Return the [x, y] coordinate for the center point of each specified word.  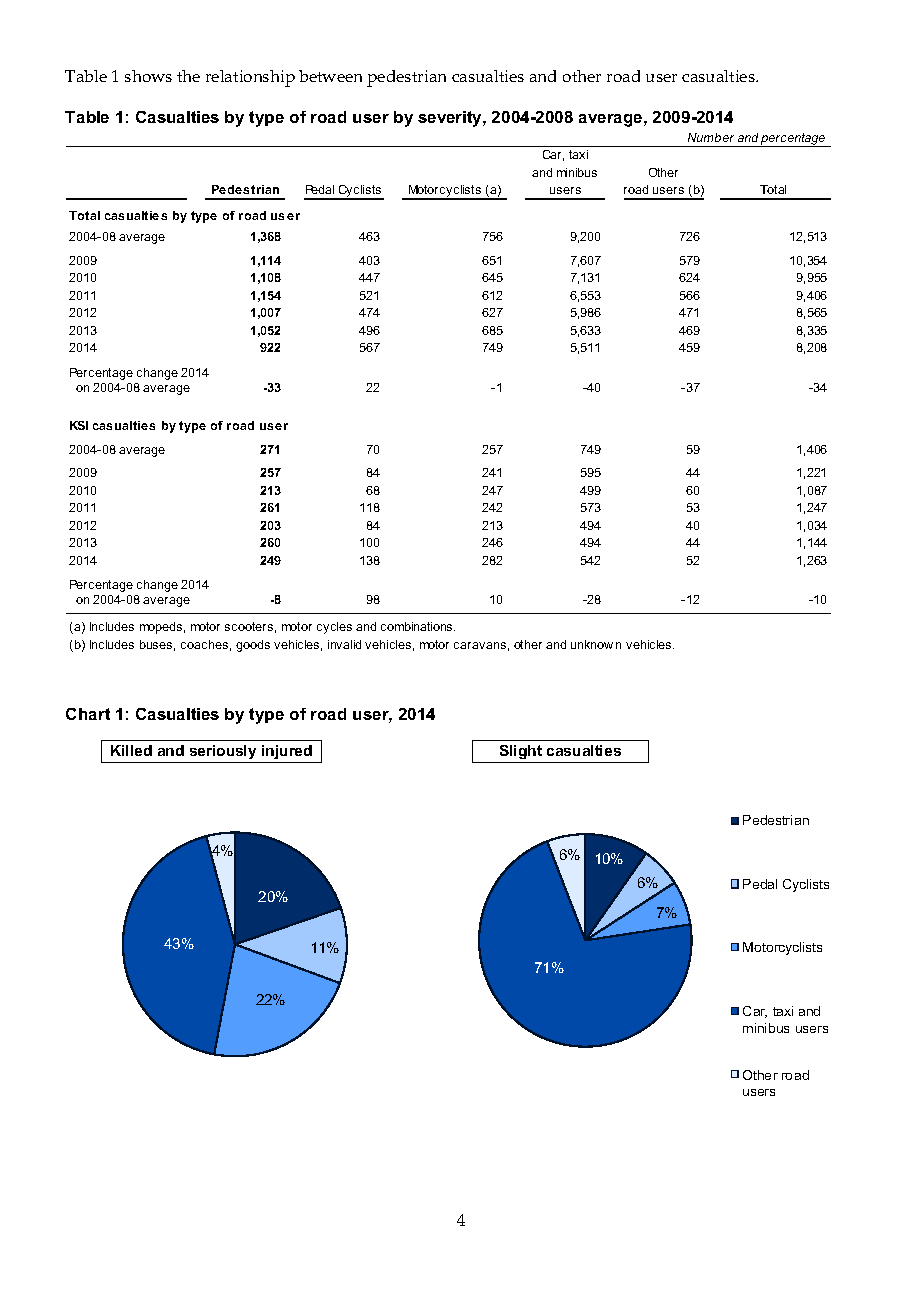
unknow [592, 644]
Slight [521, 752]
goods [253, 646]
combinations [418, 626]
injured [287, 752]
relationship [250, 78]
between [330, 76]
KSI [79, 425]
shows [148, 76]
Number [711, 137]
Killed [131, 750]
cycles [334, 628]
